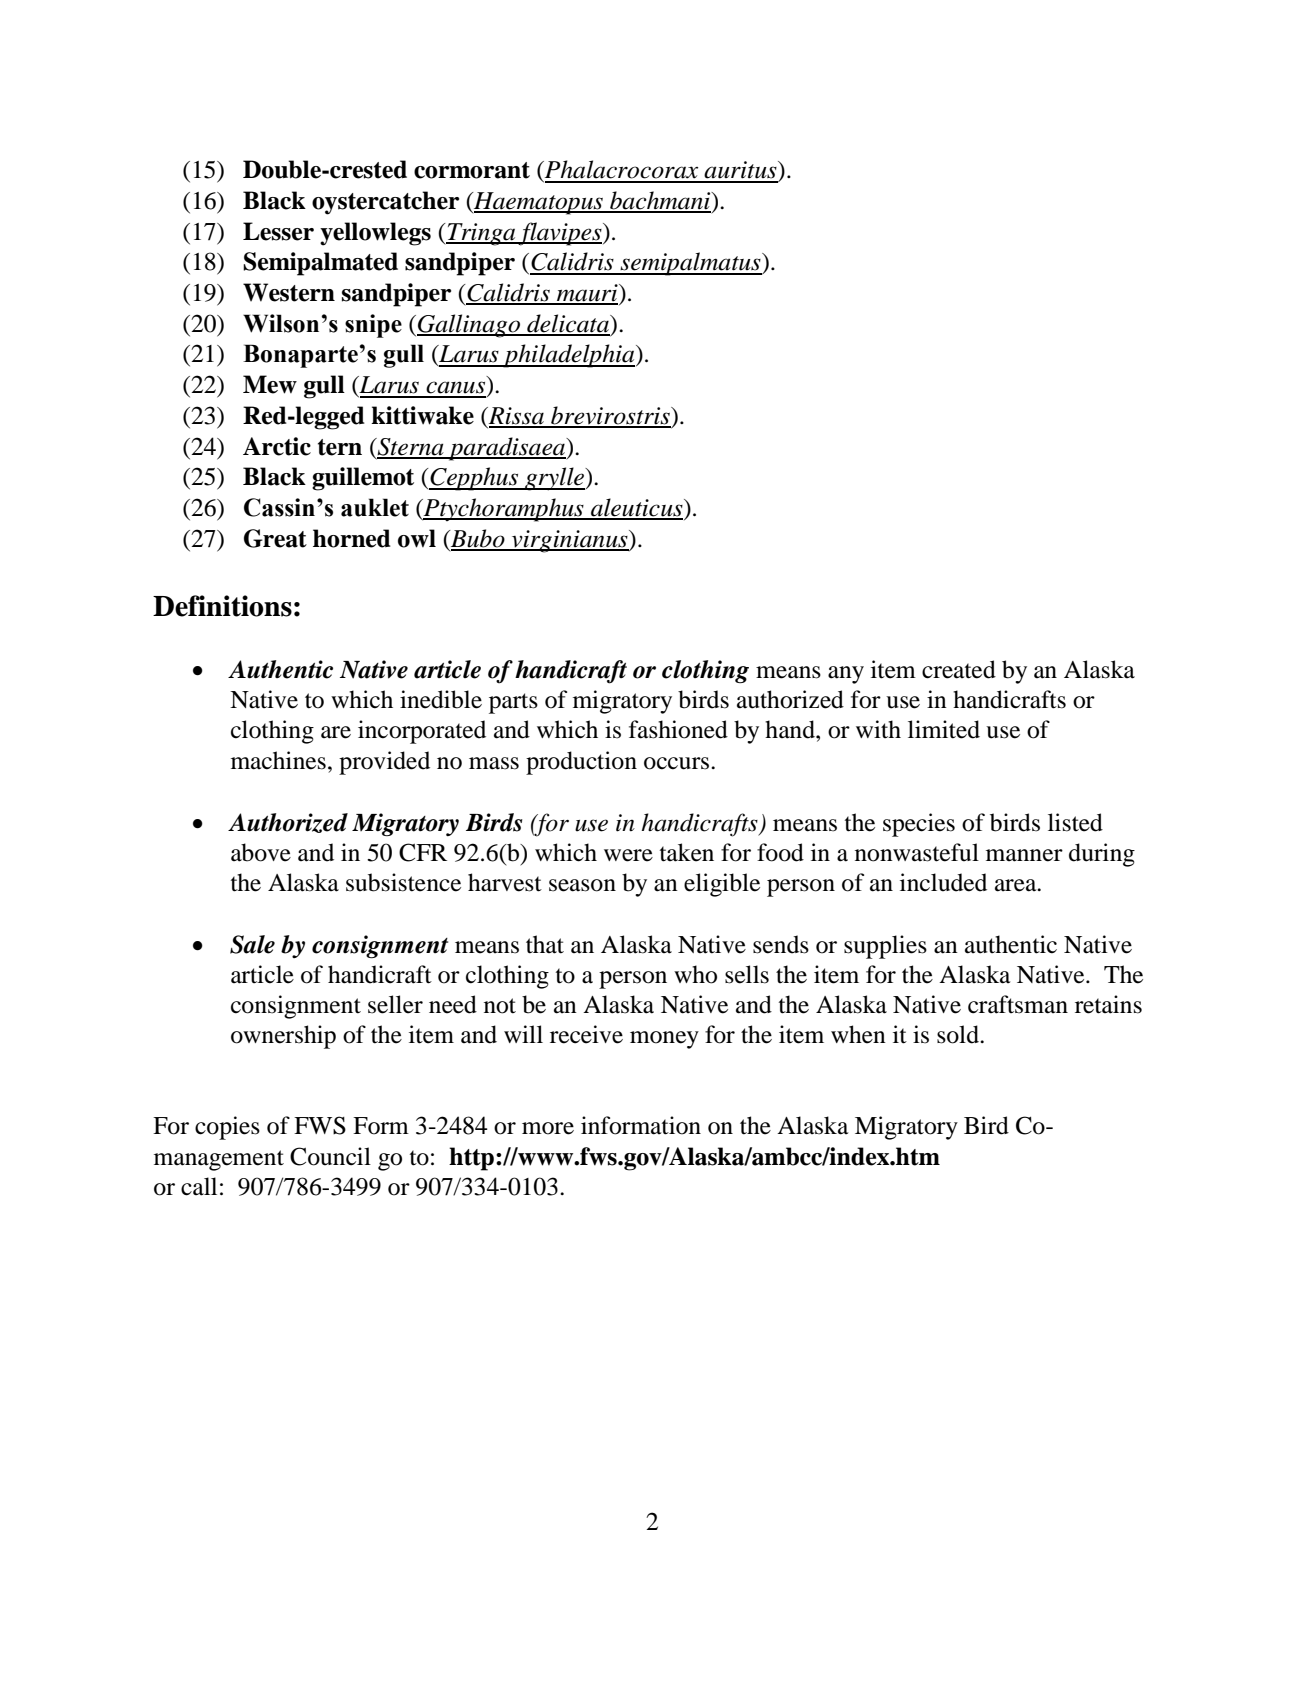 The height and width of the page is (1689, 1305). What do you see at coordinates (227, 1128) in the page?
I see `copies` at bounding box center [227, 1128].
